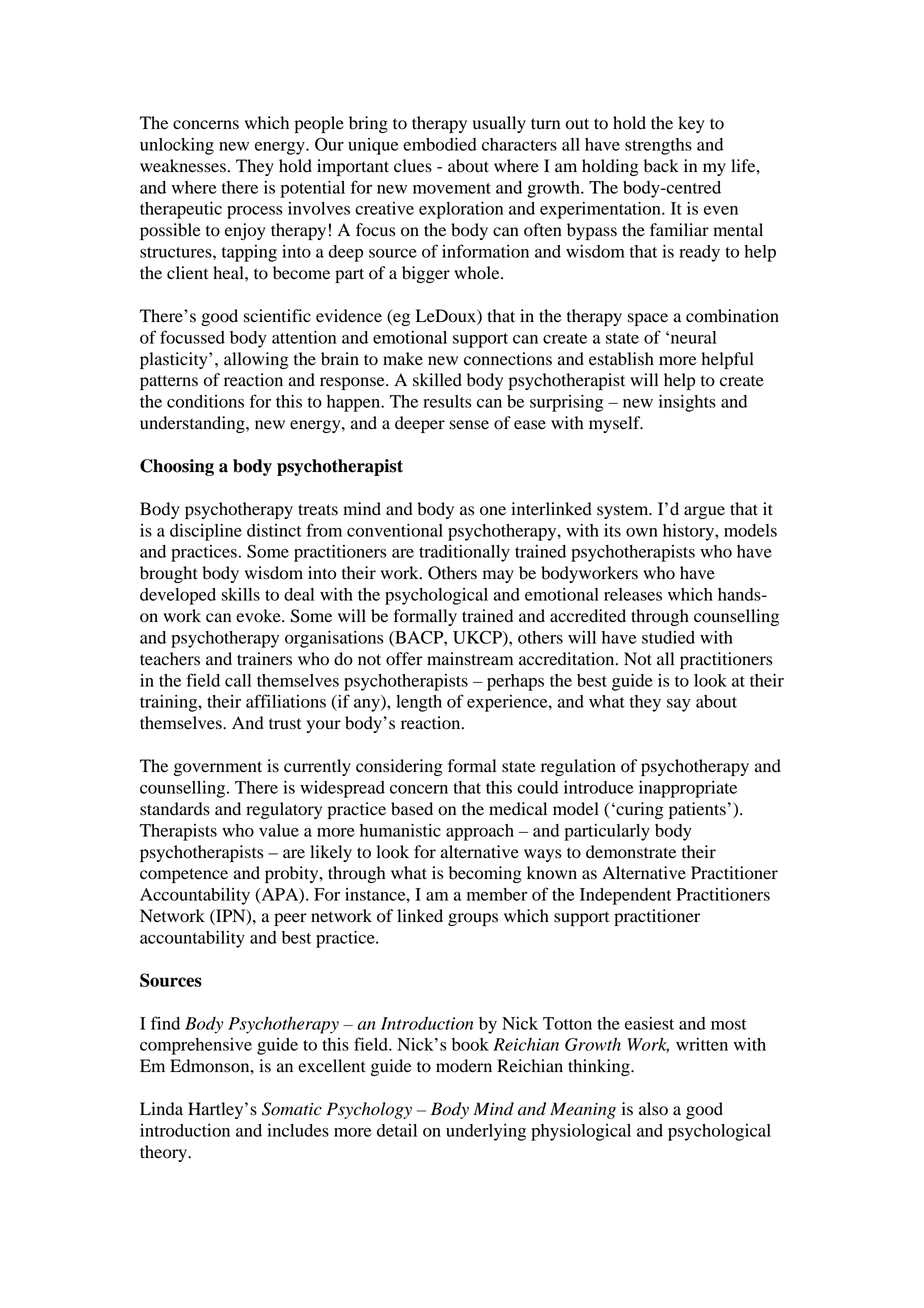  What do you see at coordinates (653, 1109) in the screenshot?
I see `also` at bounding box center [653, 1109].
